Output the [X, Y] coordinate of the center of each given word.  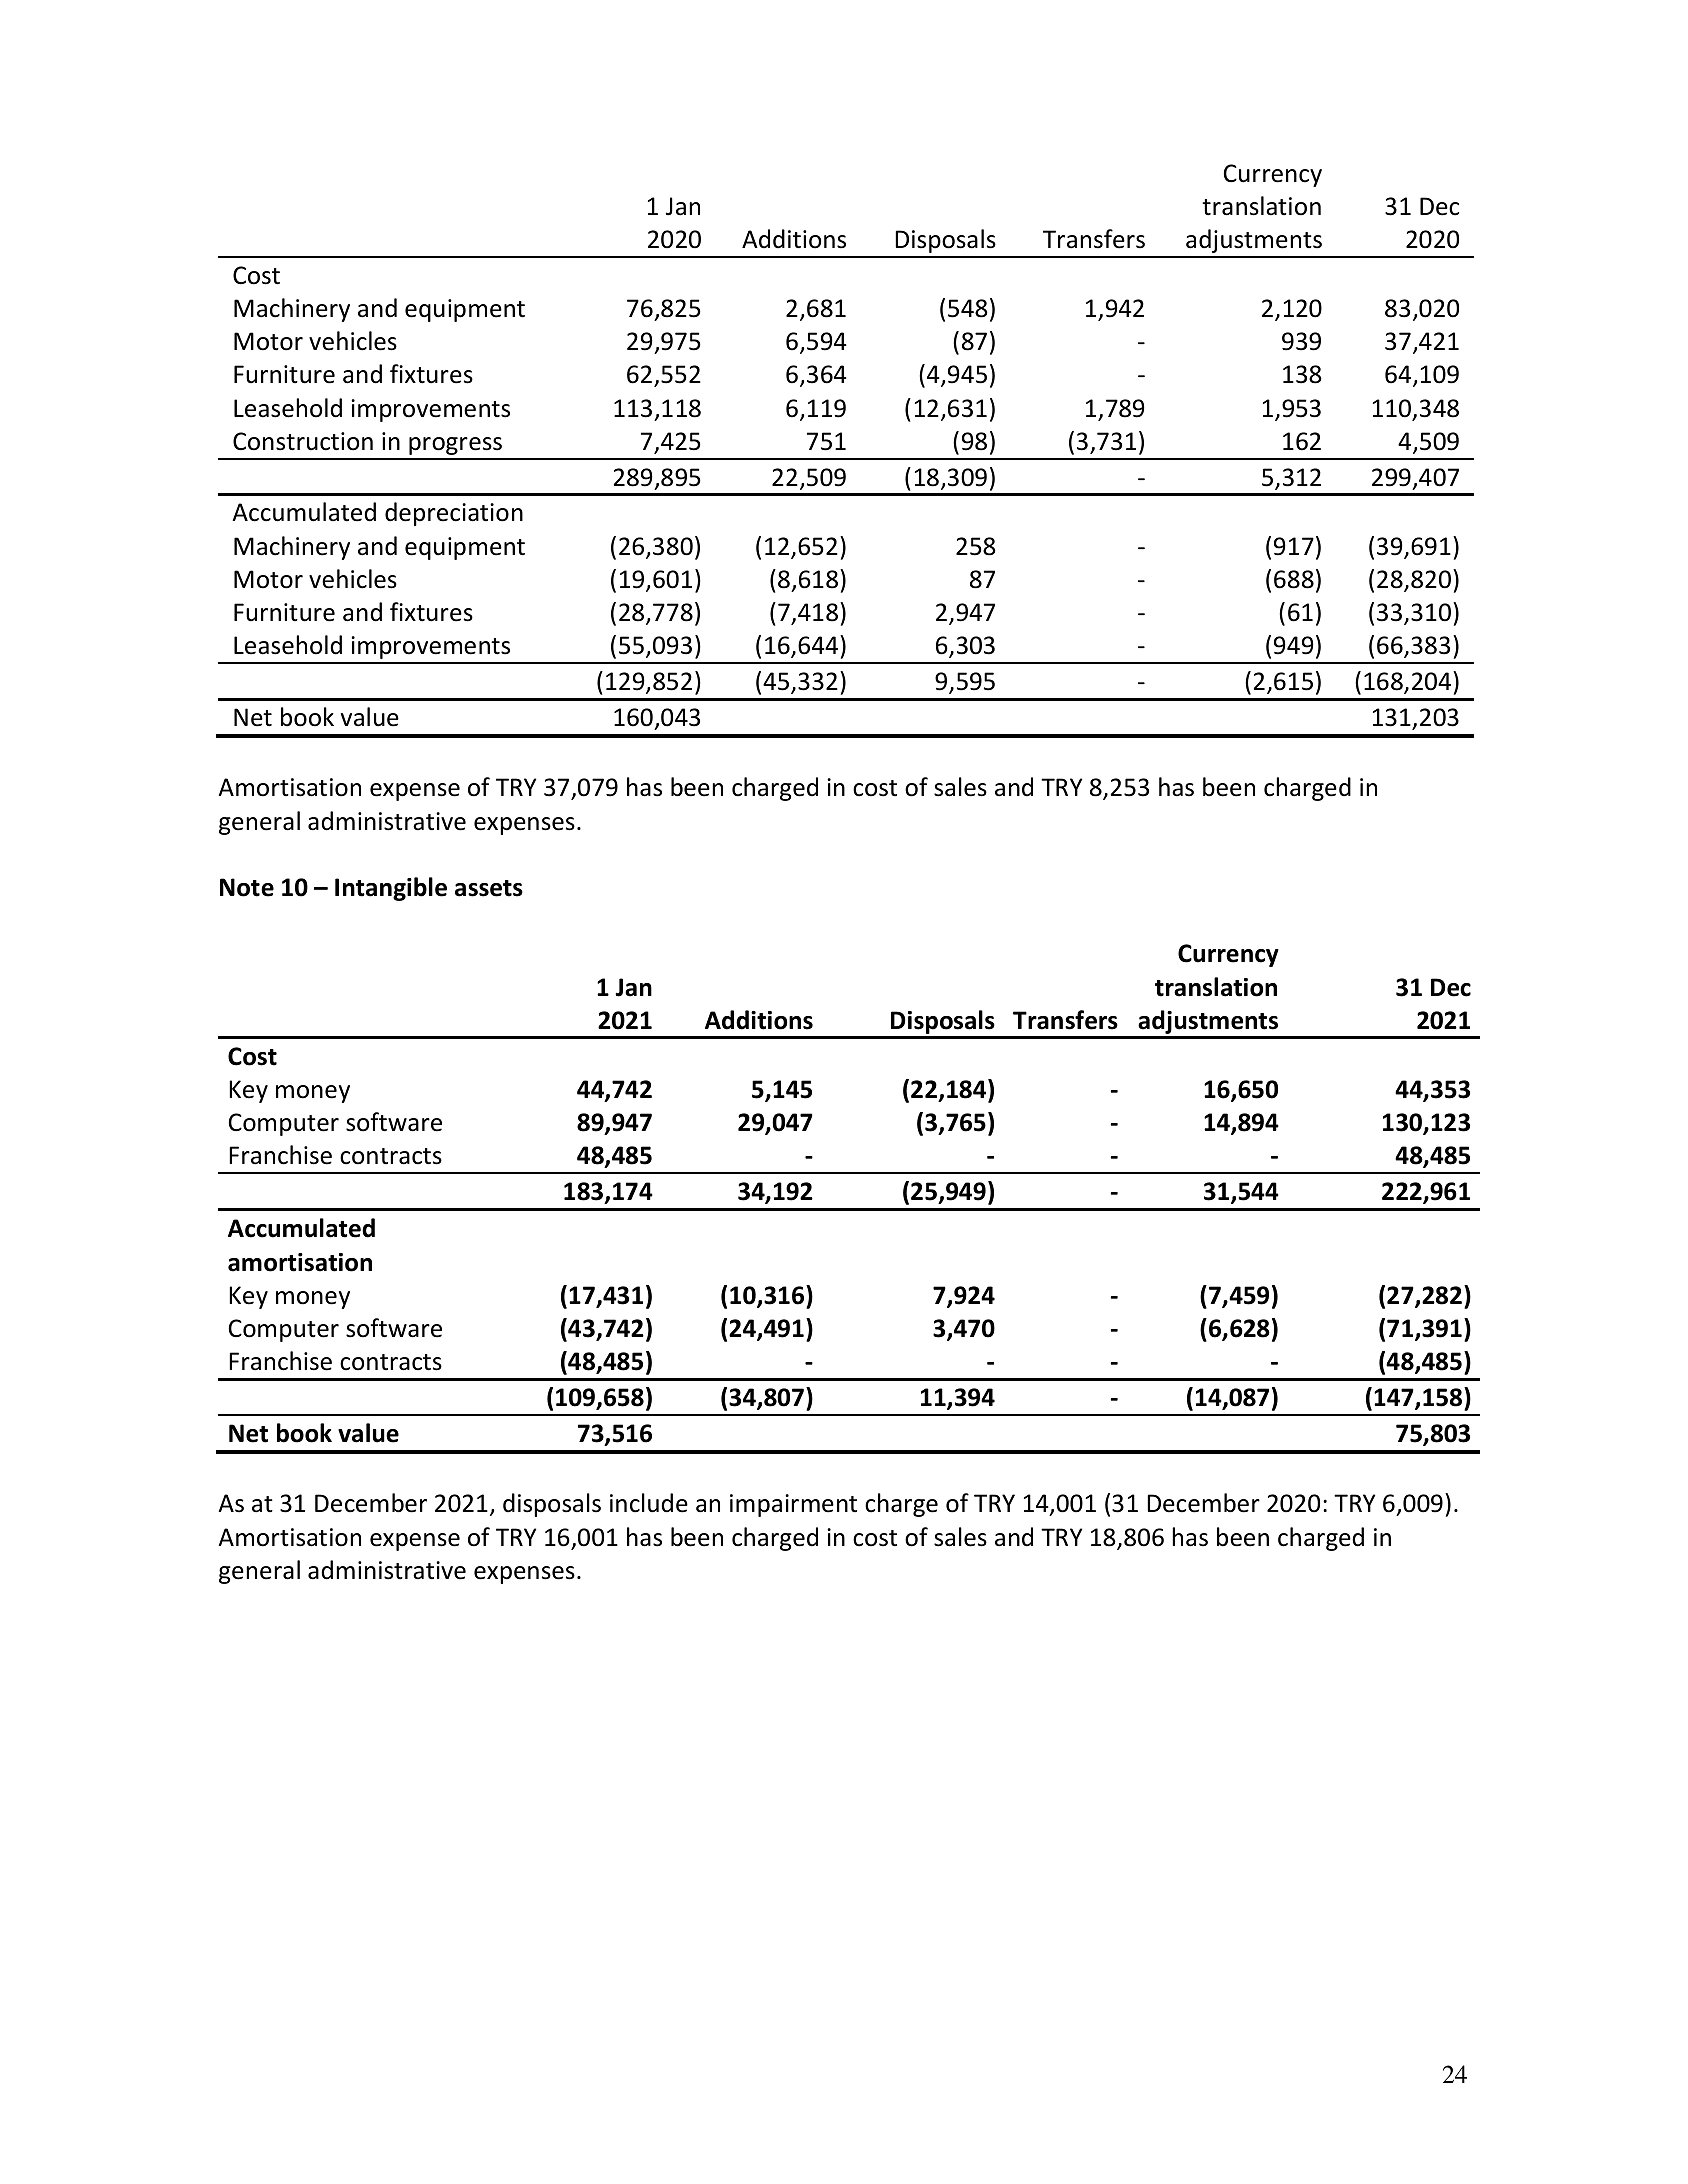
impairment [793, 1505]
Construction [303, 441]
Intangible [391, 889]
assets [489, 888]
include [649, 1503]
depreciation [454, 514]
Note [247, 887]
